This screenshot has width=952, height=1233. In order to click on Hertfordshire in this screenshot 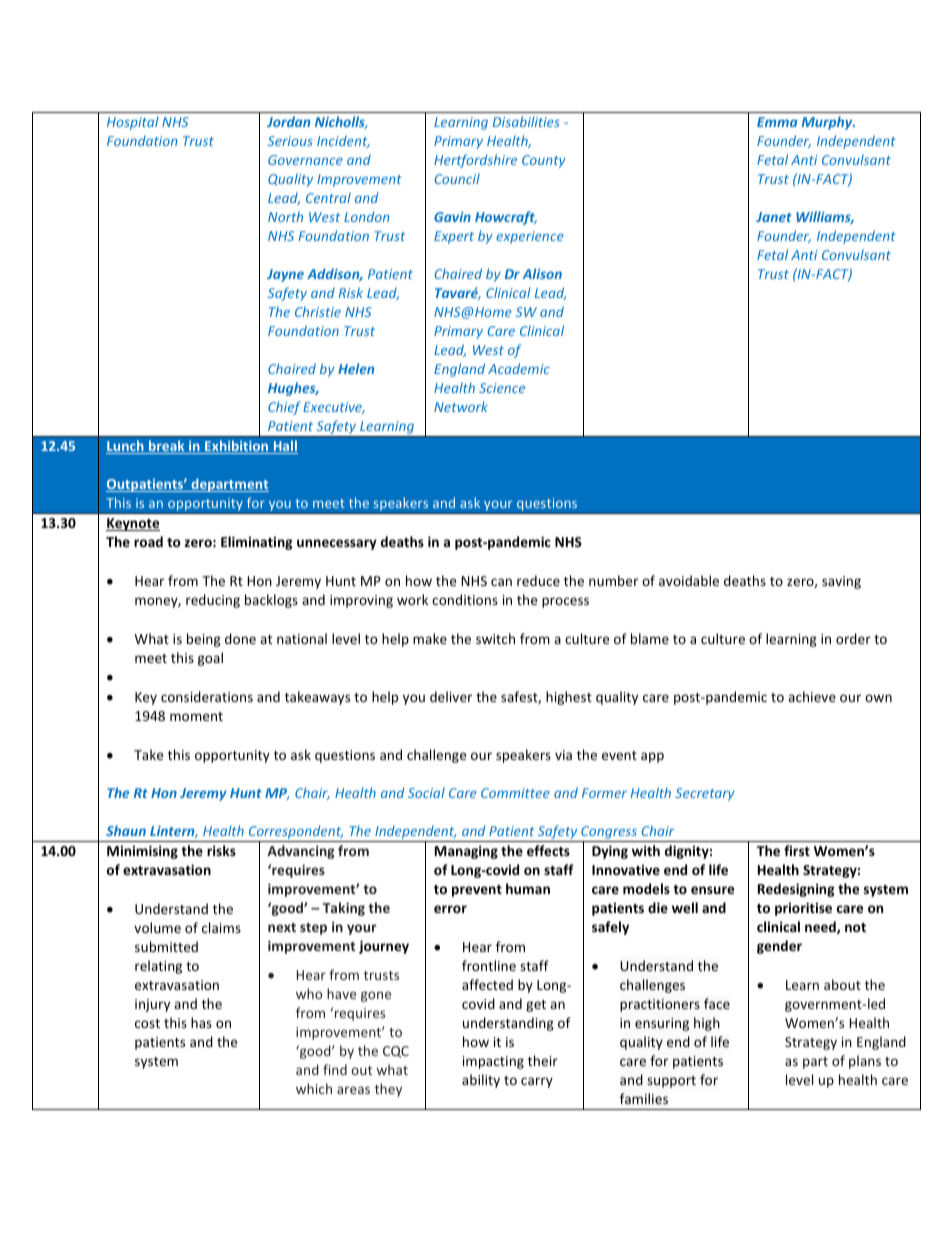, I will do `click(475, 161)`.
